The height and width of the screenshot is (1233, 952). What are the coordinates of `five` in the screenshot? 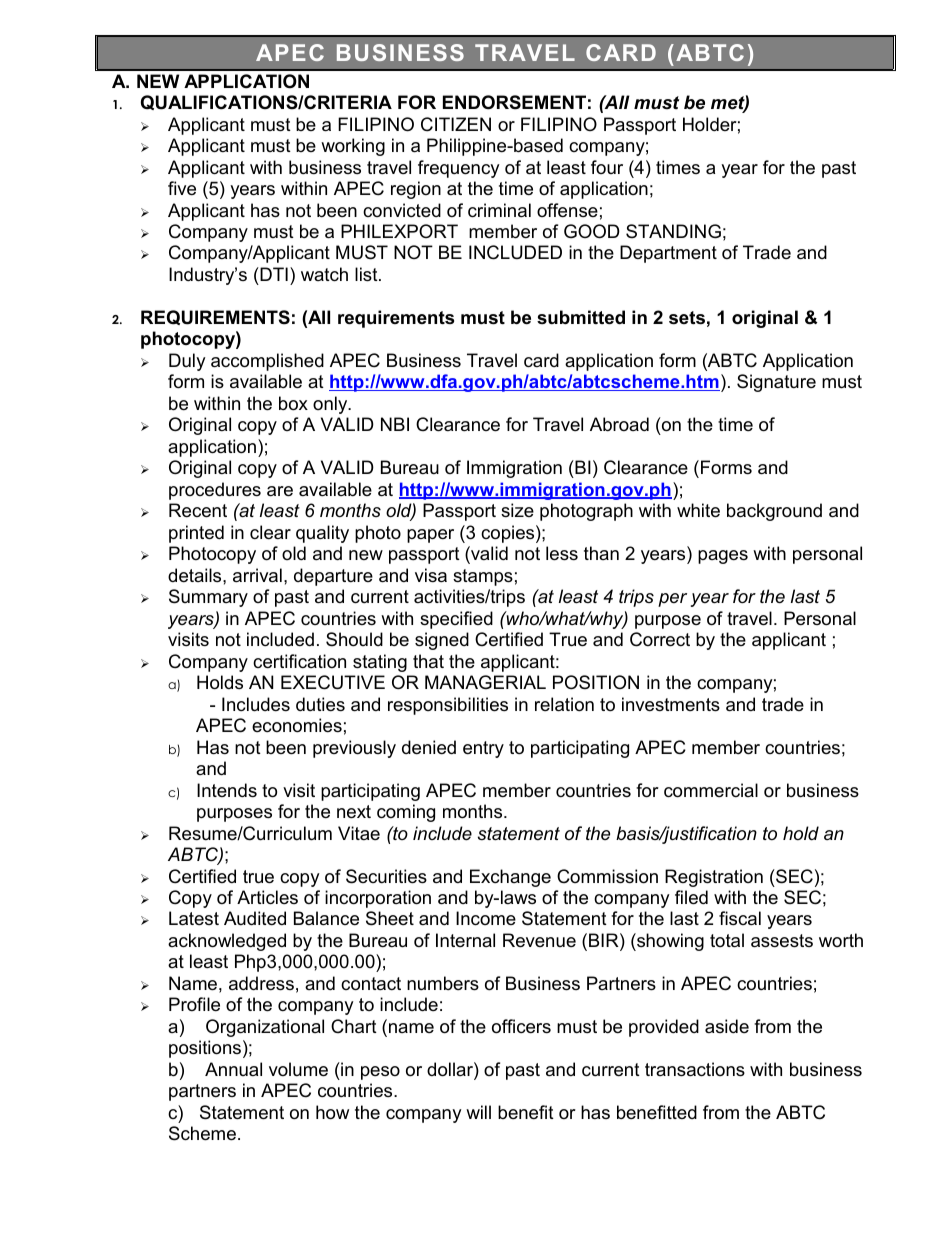 It's located at (182, 188).
